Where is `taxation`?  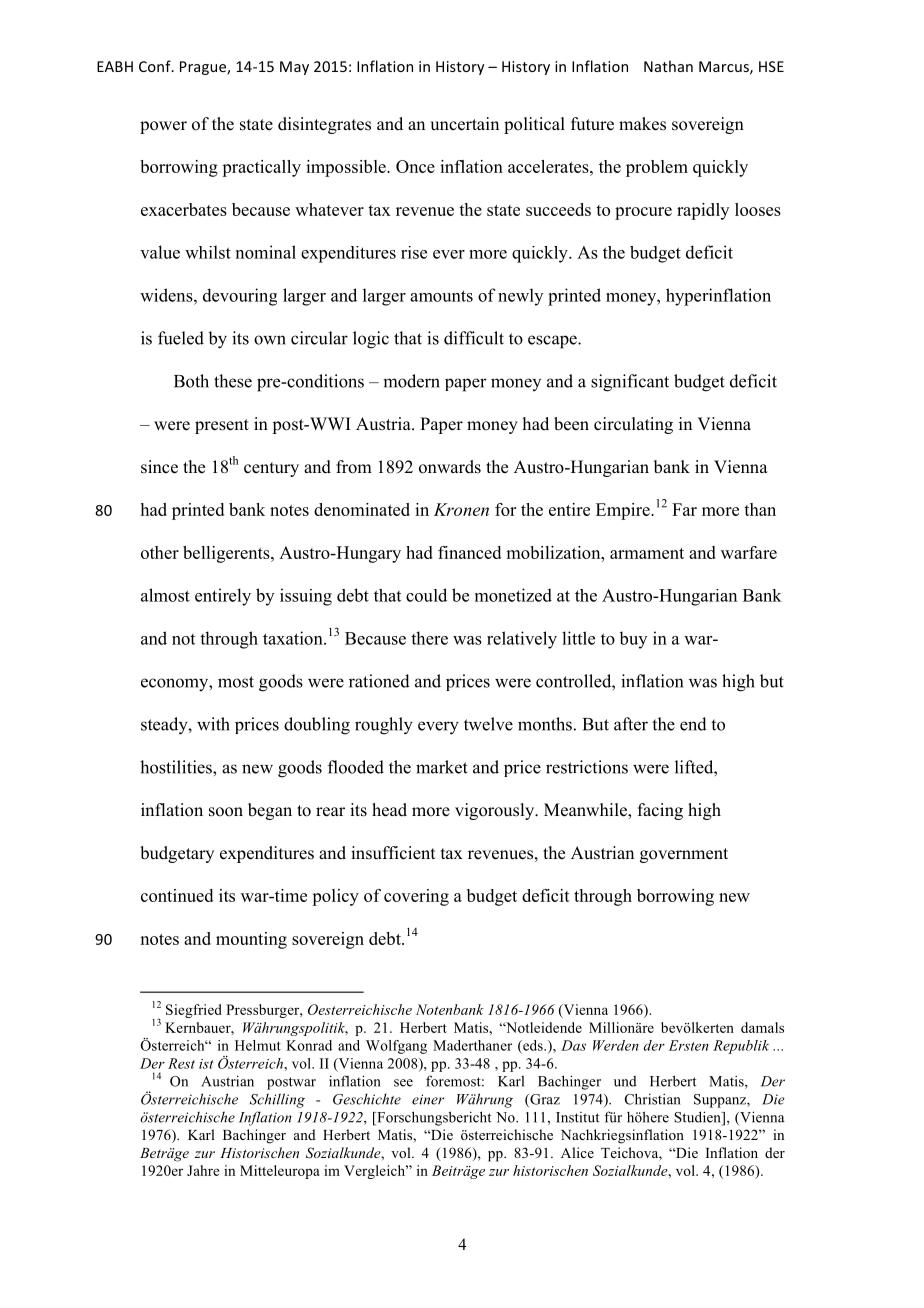
taxation is located at coordinates (294, 638).
